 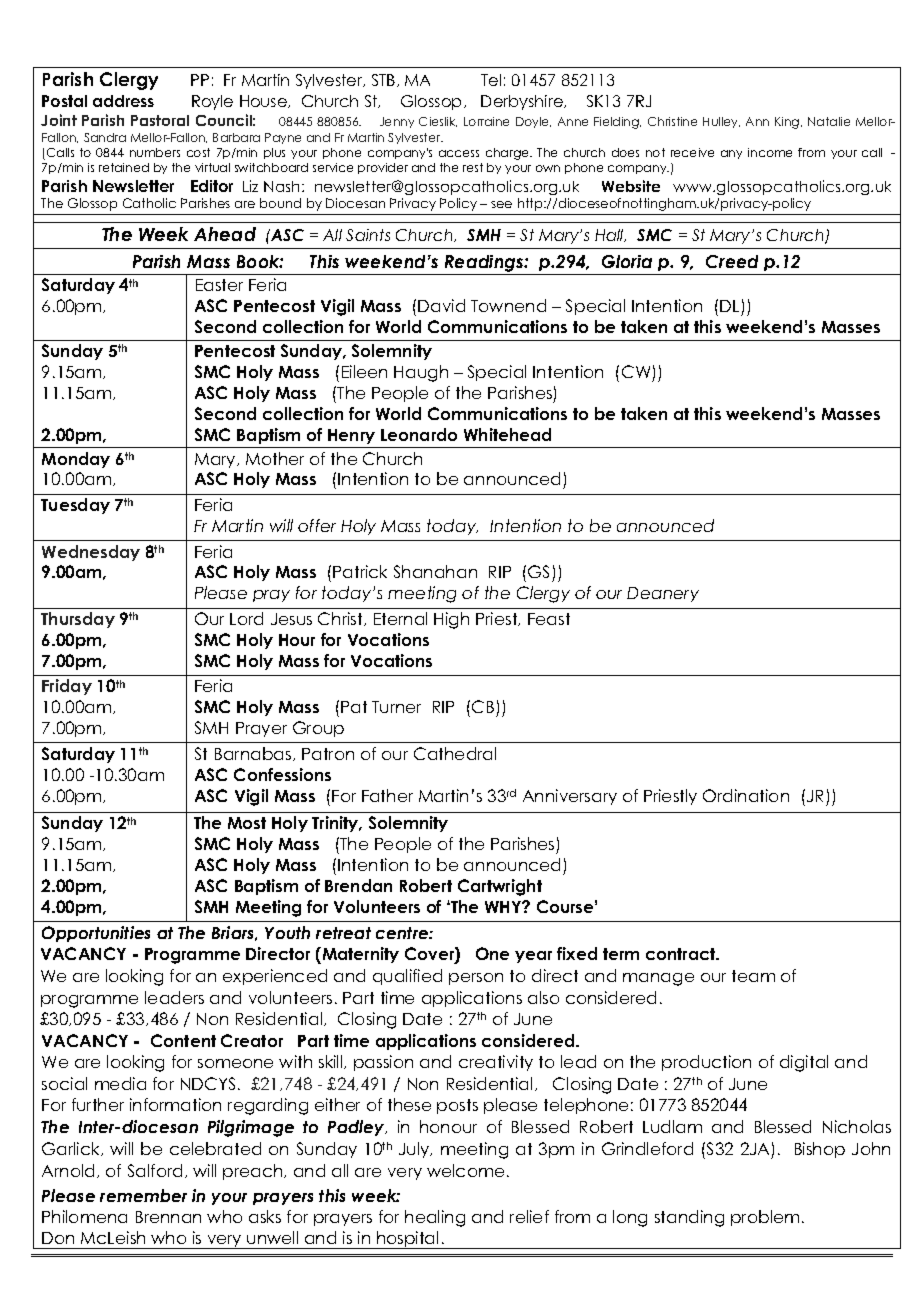 What do you see at coordinates (486, 121) in the screenshot?
I see `Lorraine` at bounding box center [486, 121].
